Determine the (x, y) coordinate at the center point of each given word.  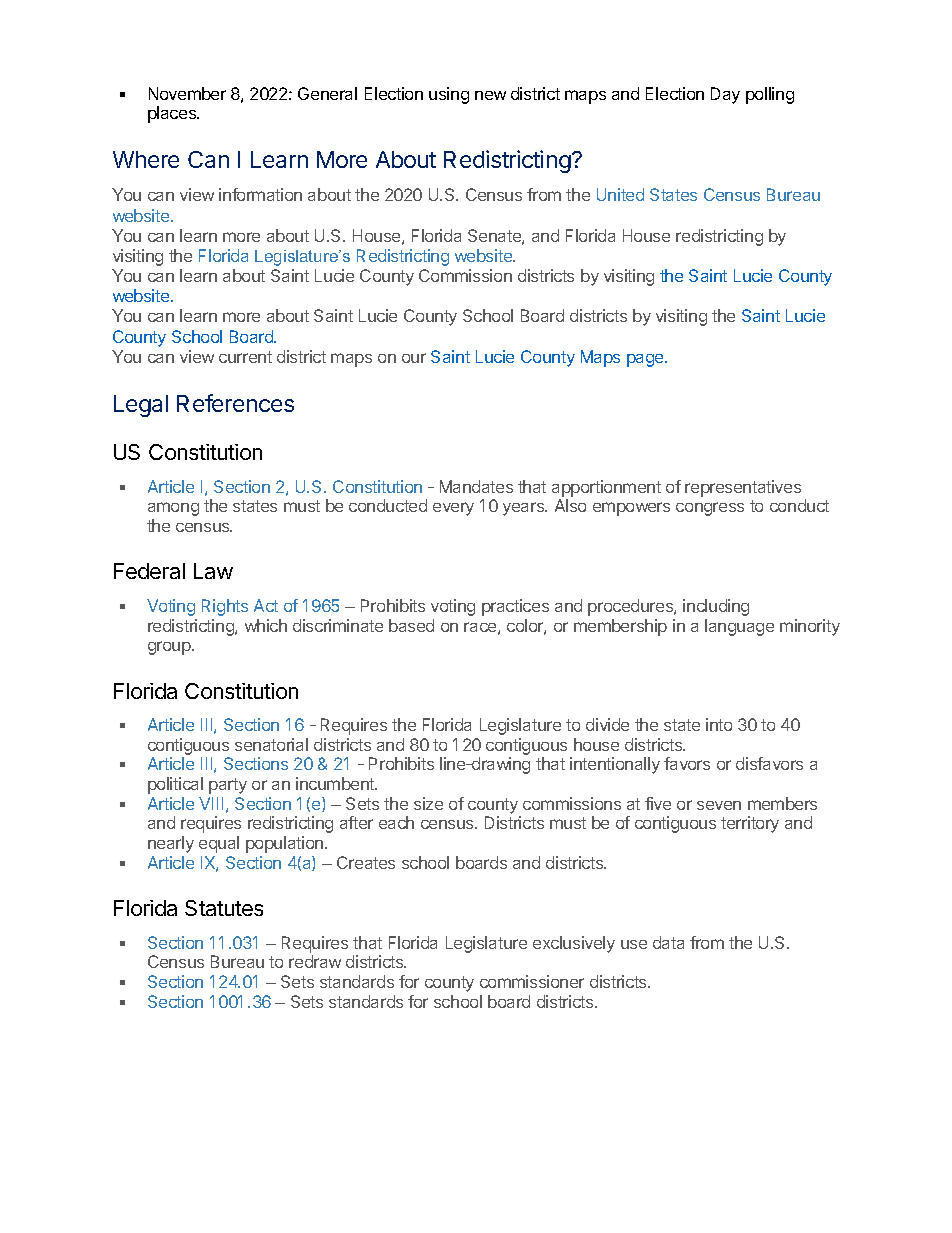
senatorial (271, 744)
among (173, 509)
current (245, 357)
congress (710, 509)
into (719, 724)
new (490, 95)
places (173, 114)
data (668, 942)
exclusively (574, 944)
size (428, 803)
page (646, 360)
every (453, 509)
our (414, 358)
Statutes (224, 908)
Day (725, 95)
